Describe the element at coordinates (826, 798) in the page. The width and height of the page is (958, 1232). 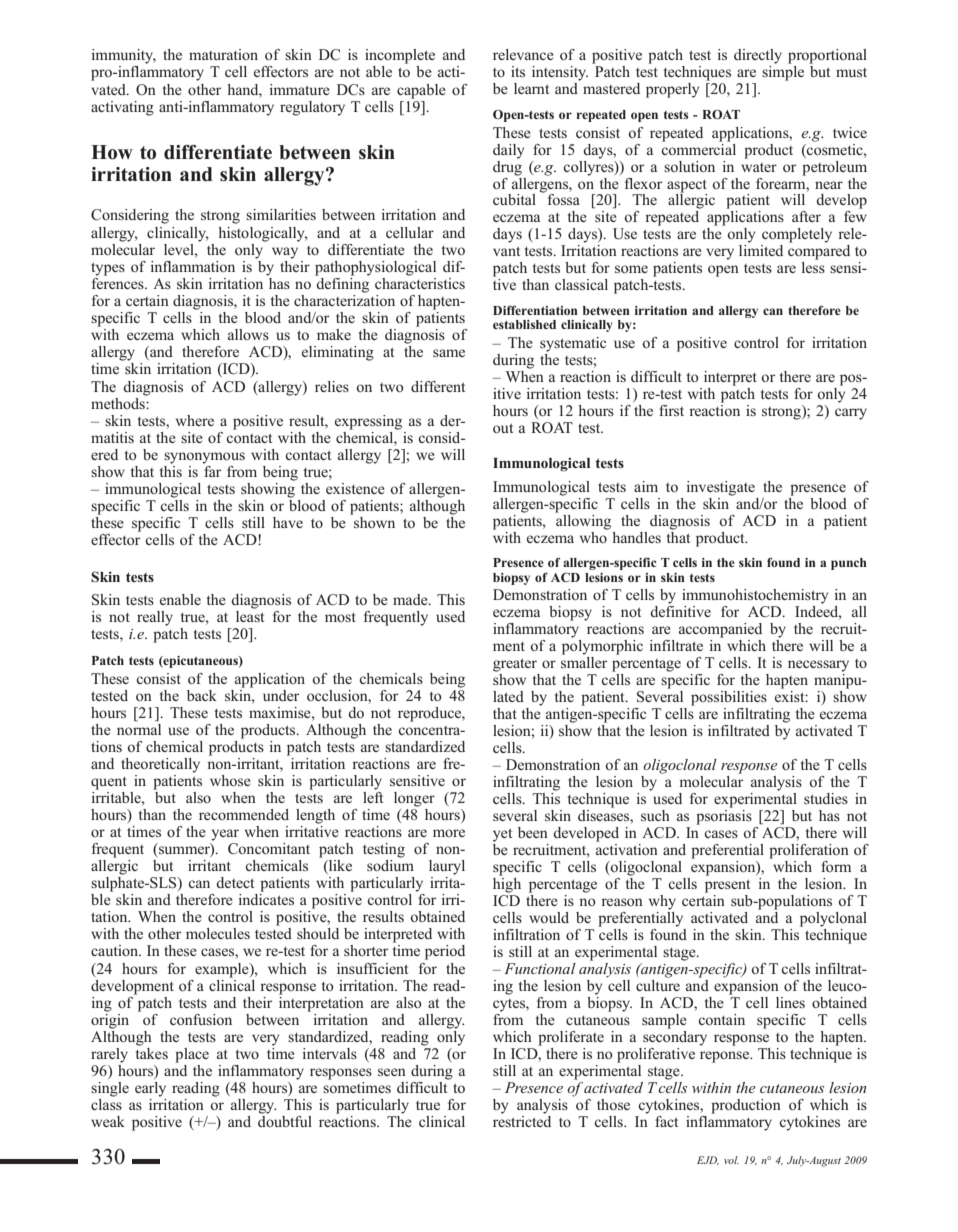
I see `studies` at that location.
